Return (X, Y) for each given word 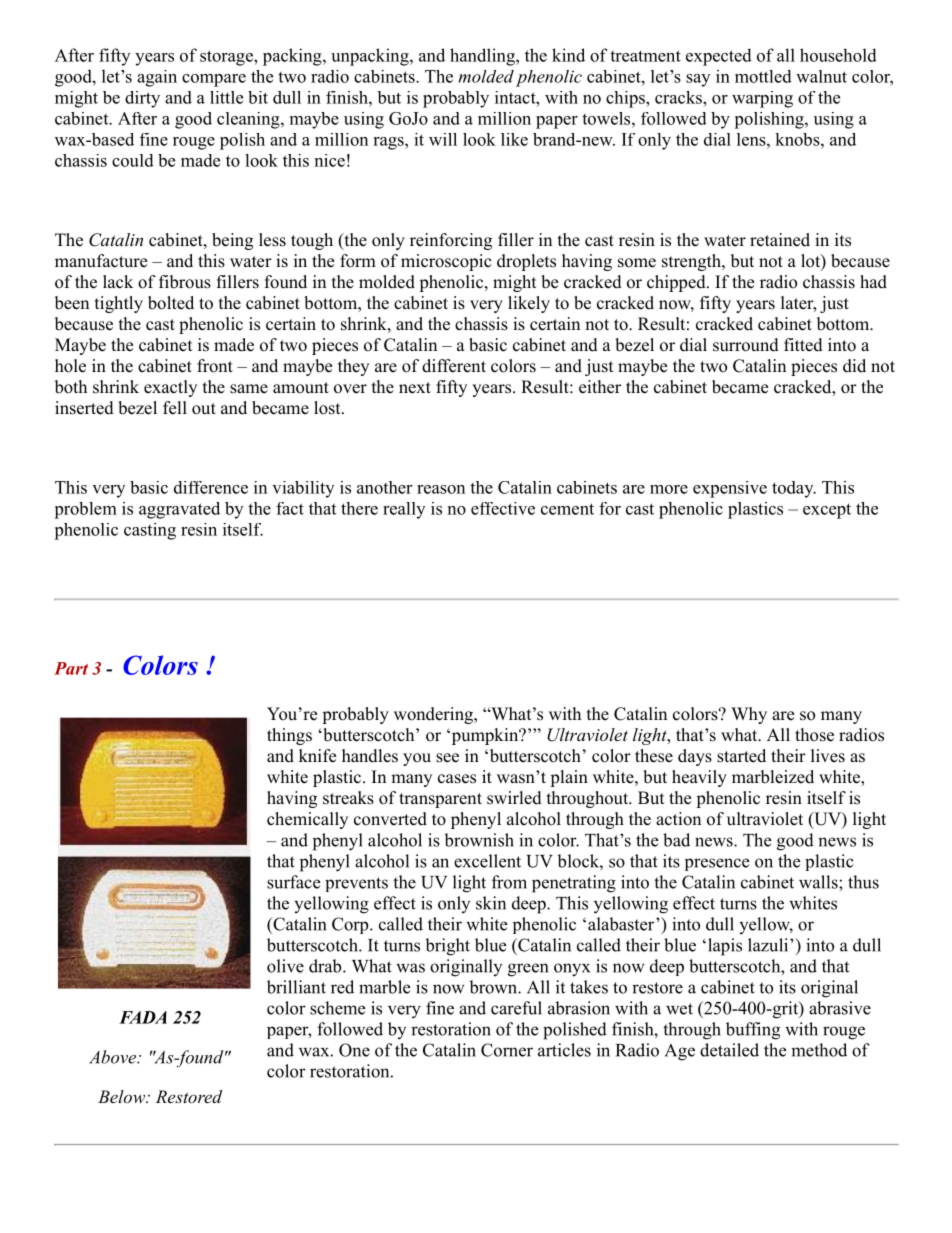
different (454, 366)
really (404, 510)
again (157, 78)
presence (717, 864)
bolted (171, 303)
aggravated (179, 510)
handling (483, 57)
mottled (763, 76)
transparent (440, 800)
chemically (307, 820)
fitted (803, 345)
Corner (507, 1050)
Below (122, 1096)
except (827, 511)
